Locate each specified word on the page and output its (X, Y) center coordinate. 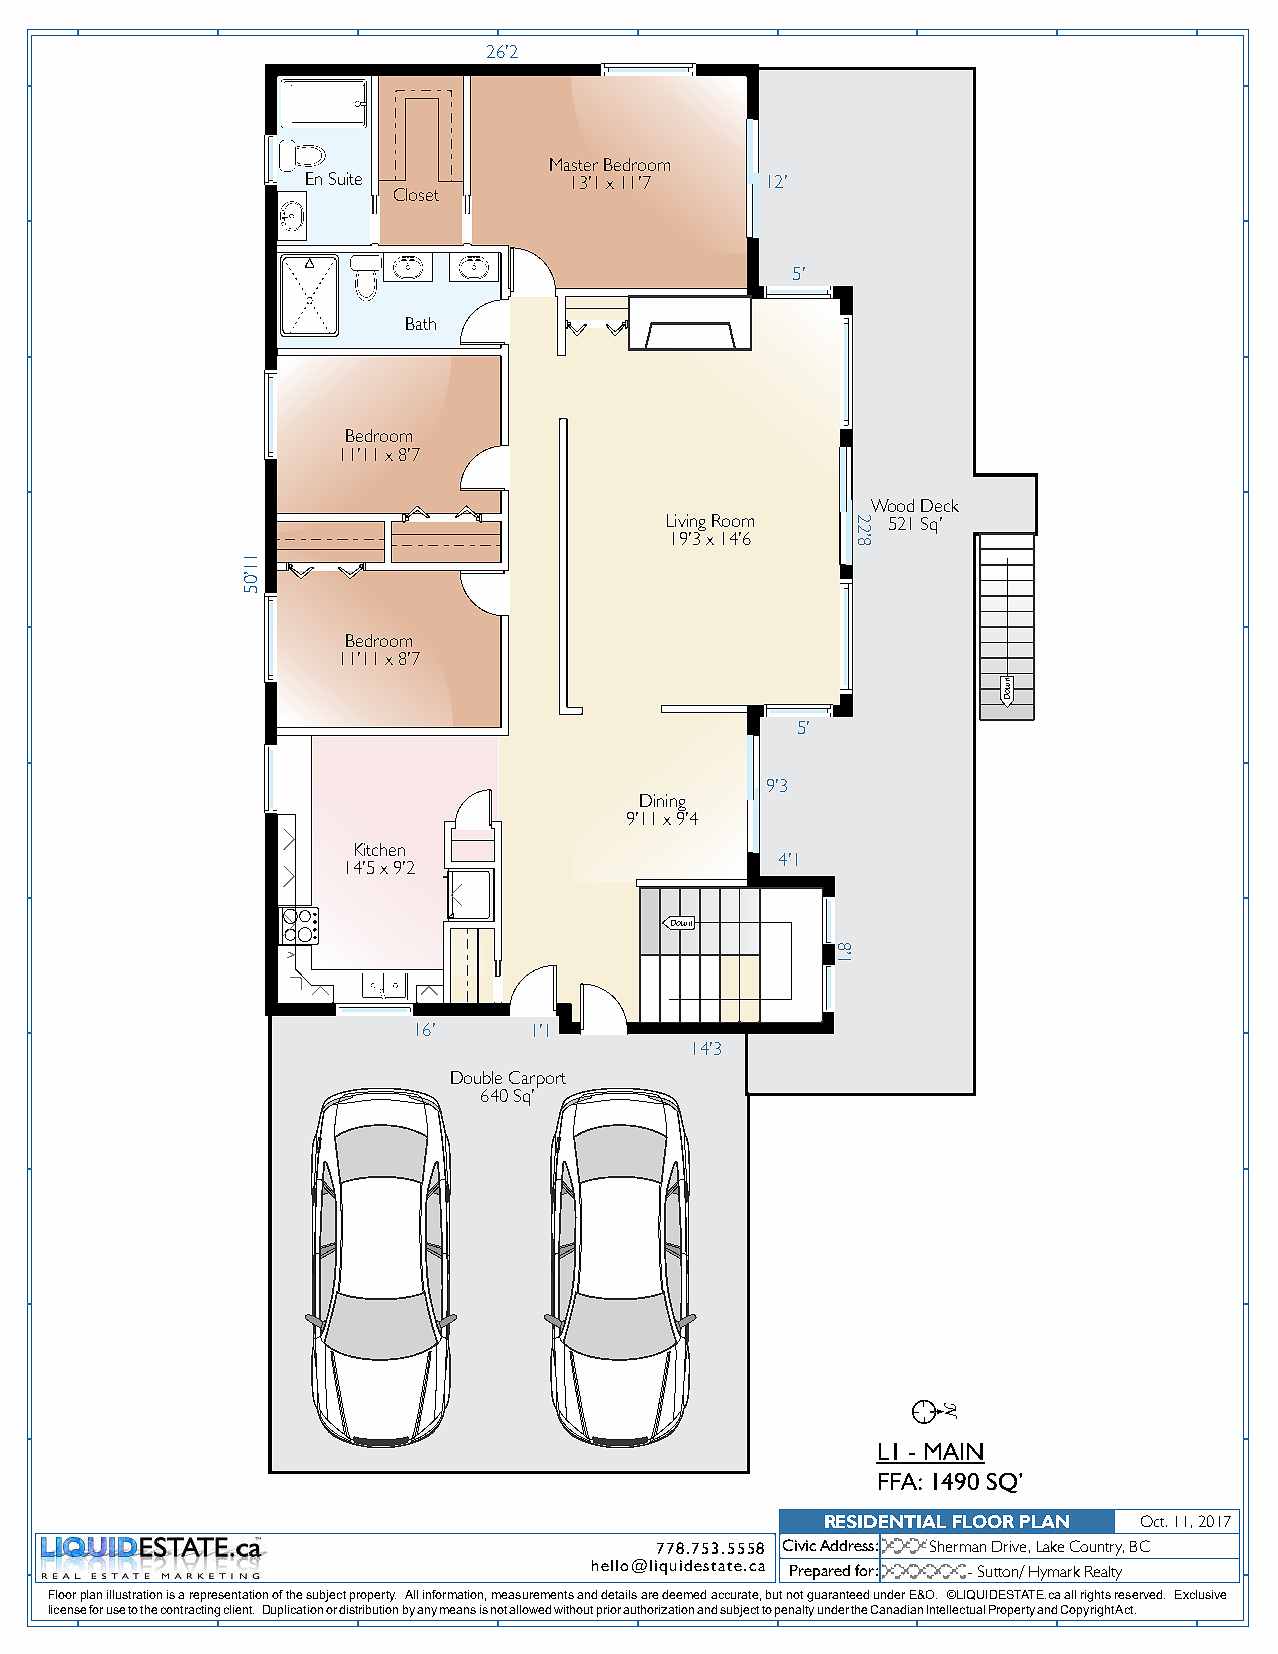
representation (229, 1596)
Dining (664, 803)
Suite (345, 178)
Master (574, 164)
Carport (537, 1081)
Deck (940, 505)
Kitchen (380, 849)
